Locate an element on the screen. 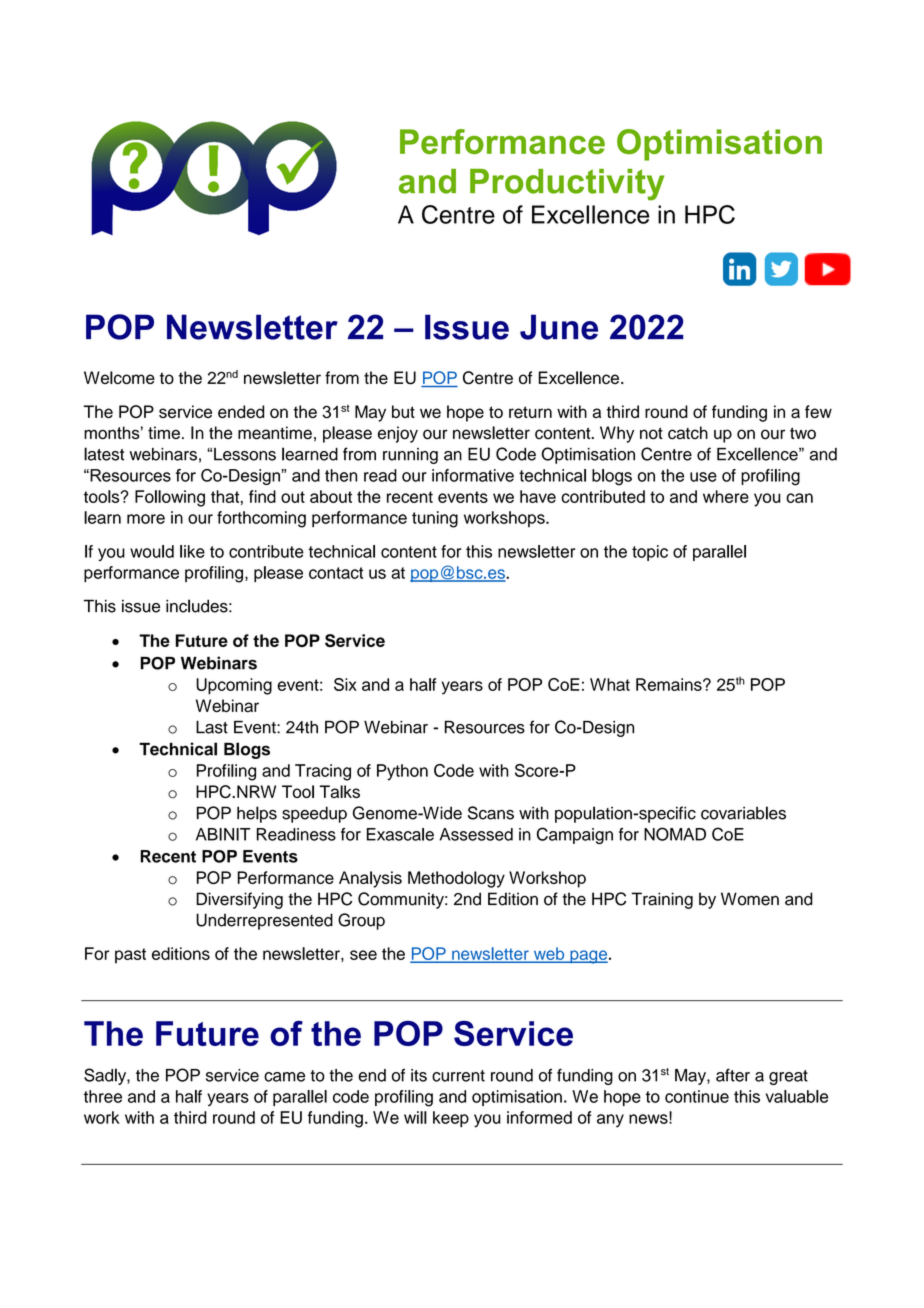 This screenshot has width=924, height=1308. Upcoming is located at coordinates (234, 686).
